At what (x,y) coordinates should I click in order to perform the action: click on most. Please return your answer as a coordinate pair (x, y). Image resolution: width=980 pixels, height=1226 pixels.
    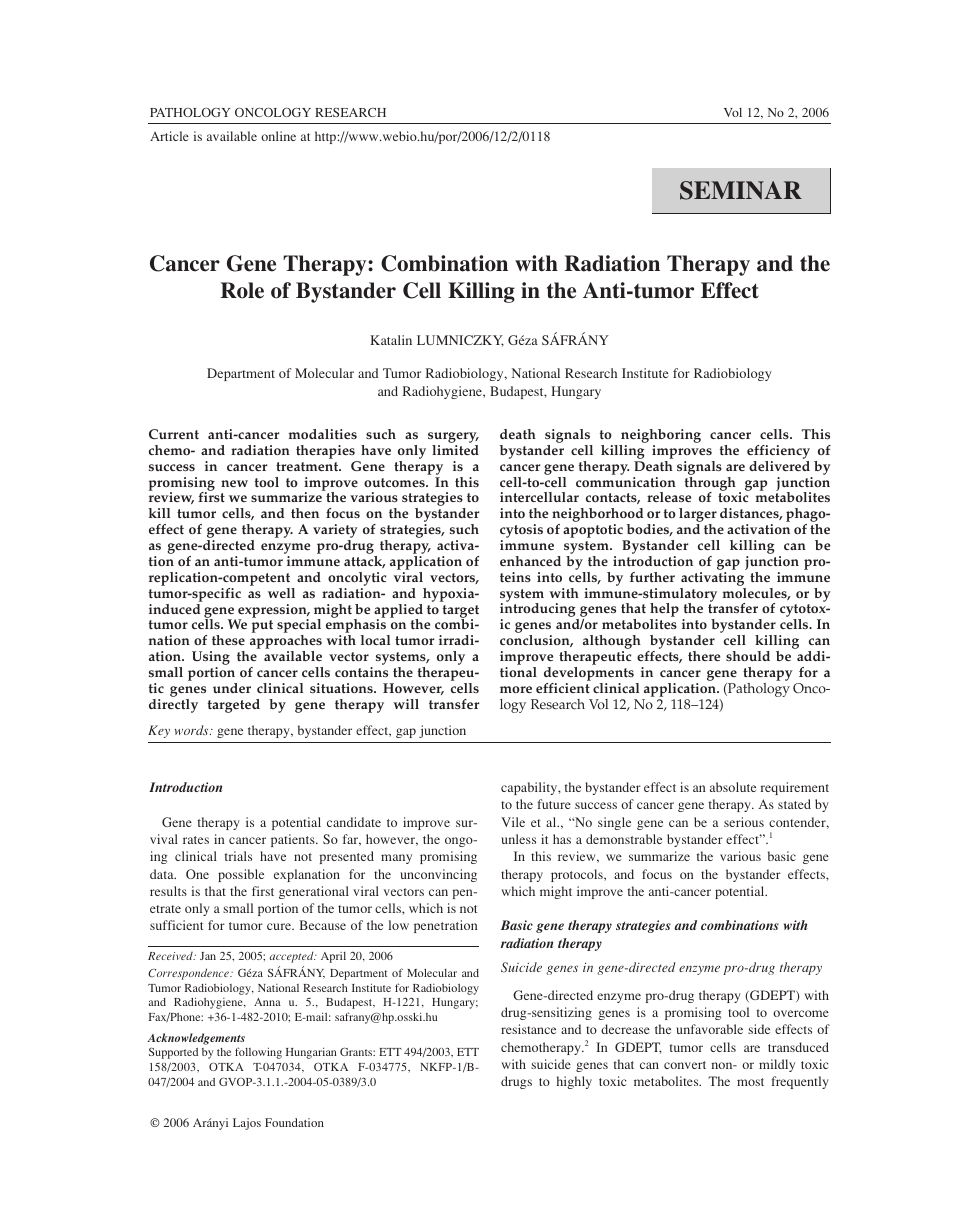
    Looking at the image, I should click on (750, 1082).
